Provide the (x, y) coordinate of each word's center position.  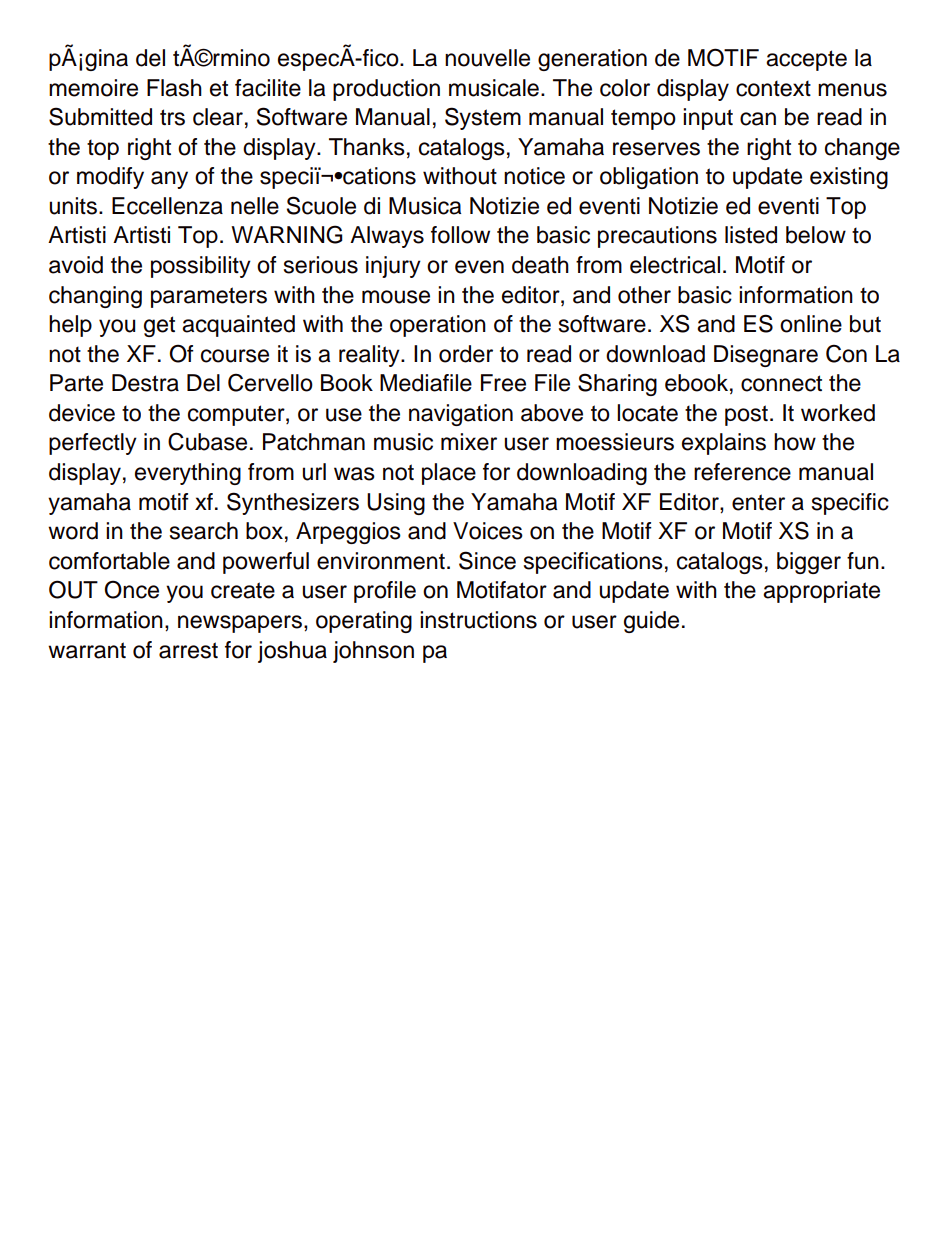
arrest (188, 650)
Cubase (207, 441)
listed (751, 235)
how (795, 442)
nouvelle (487, 58)
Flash (174, 88)
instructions (478, 620)
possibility (201, 267)
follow (460, 235)
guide (651, 622)
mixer (469, 442)
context (773, 88)
